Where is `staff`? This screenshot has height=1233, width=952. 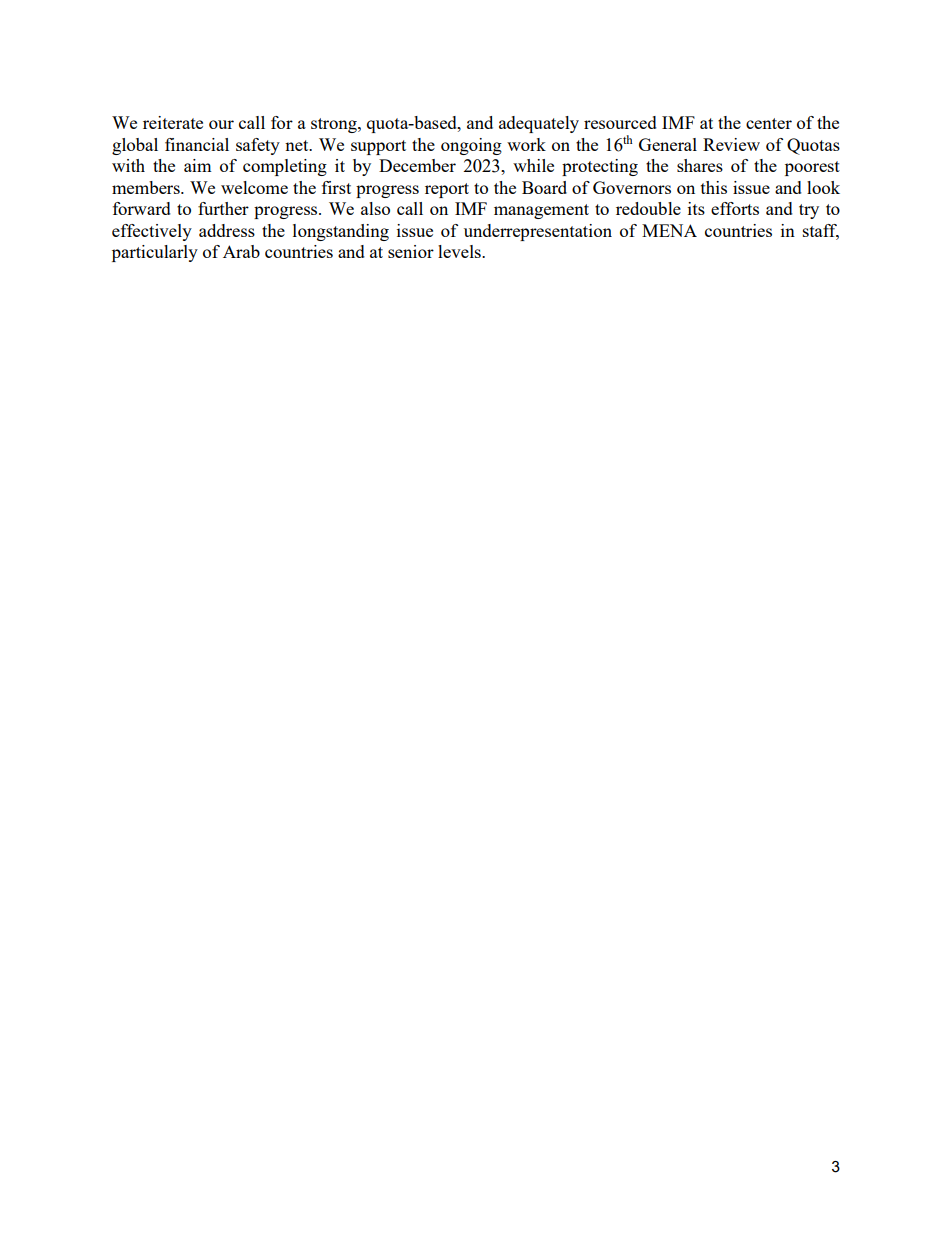
staff is located at coordinates (821, 232).
